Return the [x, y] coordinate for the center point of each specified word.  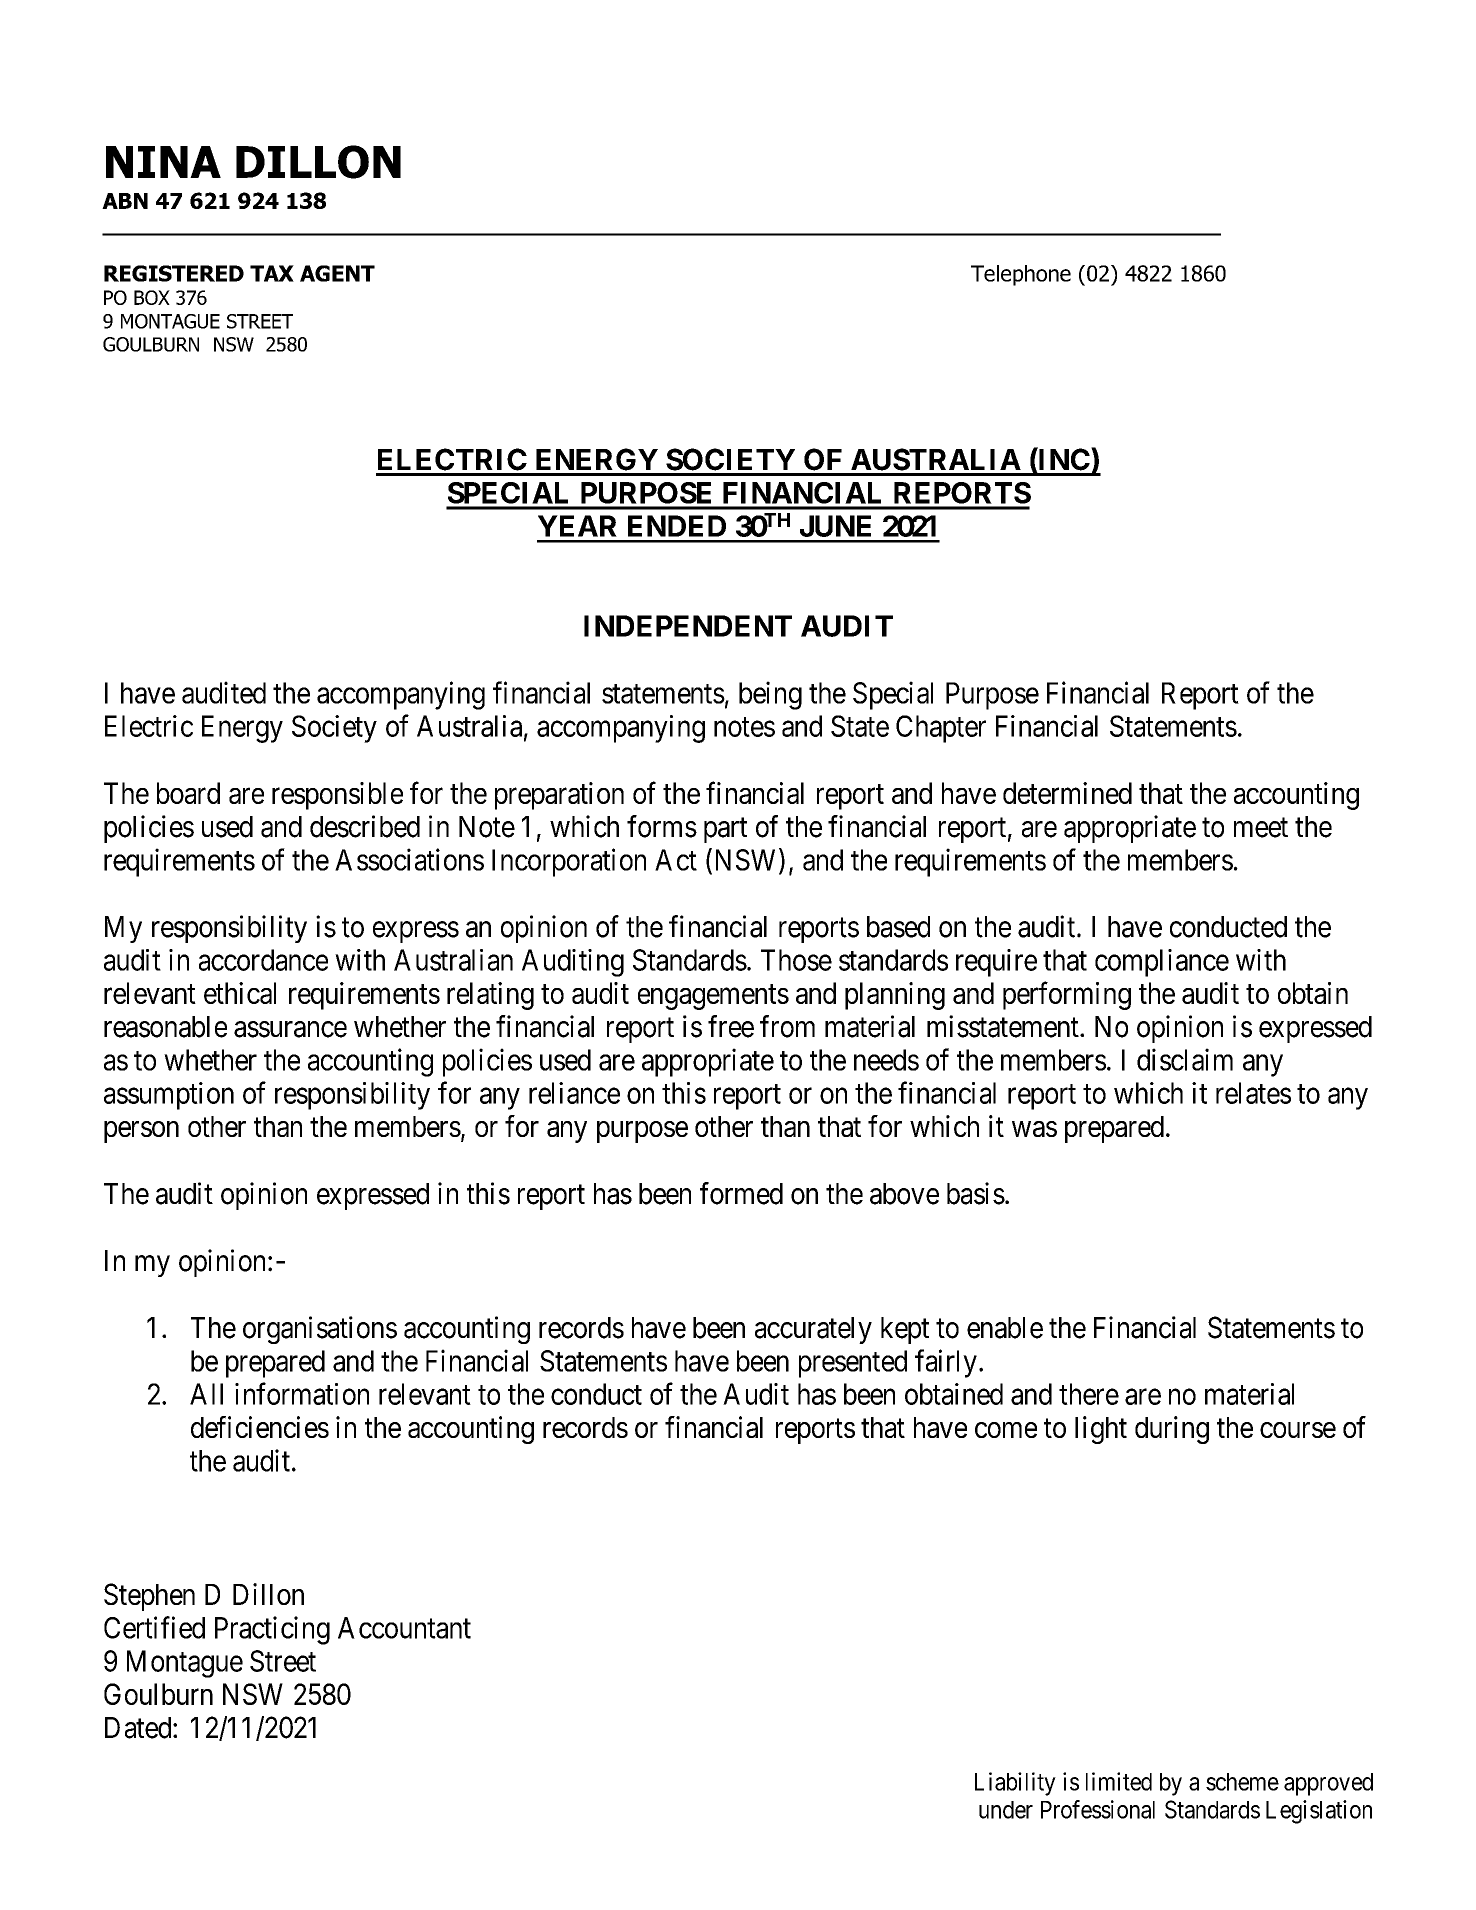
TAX [272, 273]
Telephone [1021, 275]
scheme [1242, 1782]
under [1006, 1810]
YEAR [577, 526]
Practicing [272, 1630]
